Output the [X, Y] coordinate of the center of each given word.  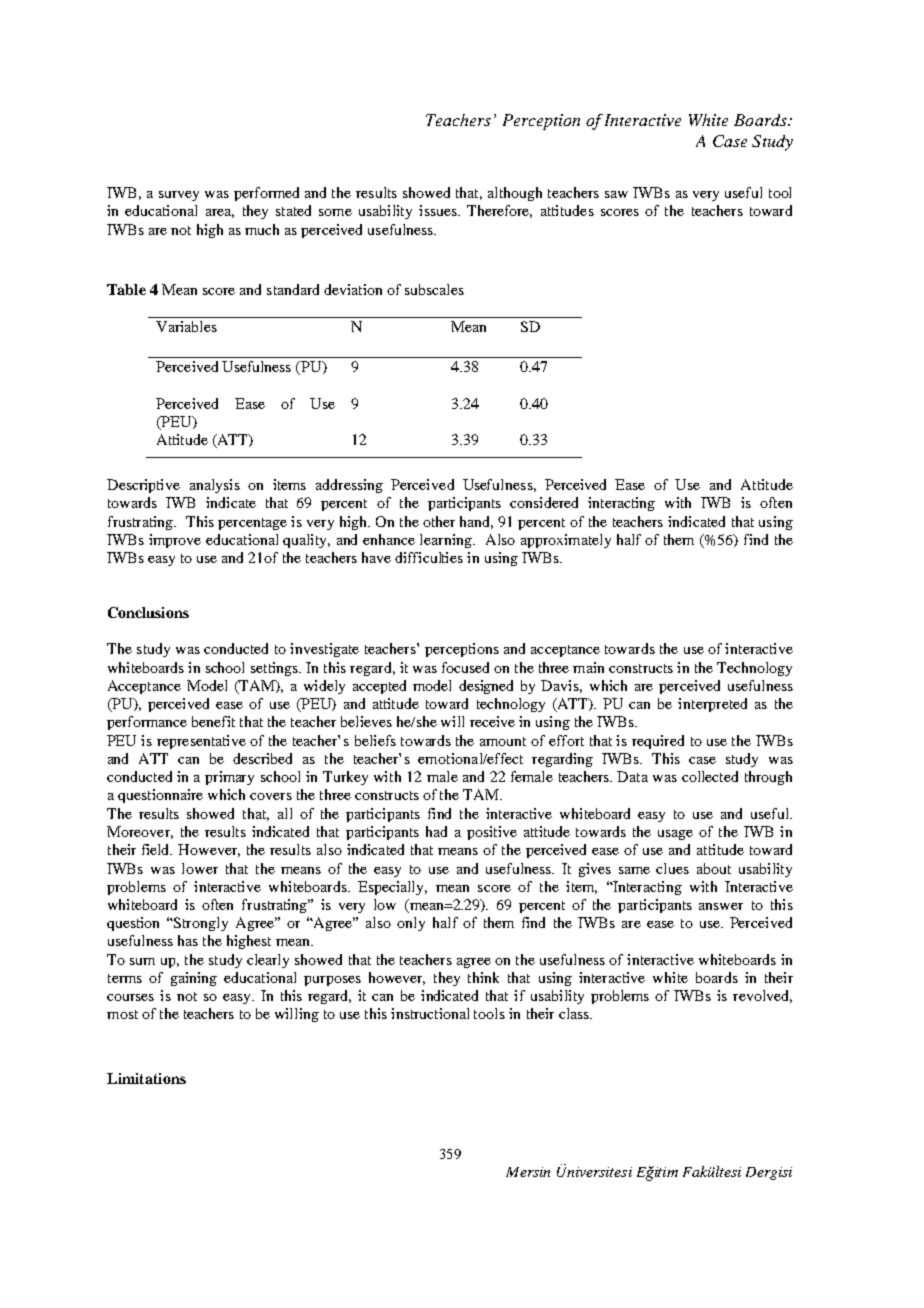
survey [179, 196]
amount [503, 741]
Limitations [146, 1078]
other [439, 521]
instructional [430, 1013]
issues [439, 210]
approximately [566, 541]
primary [229, 778]
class [575, 1013]
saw [616, 194]
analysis [215, 486]
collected [710, 776]
